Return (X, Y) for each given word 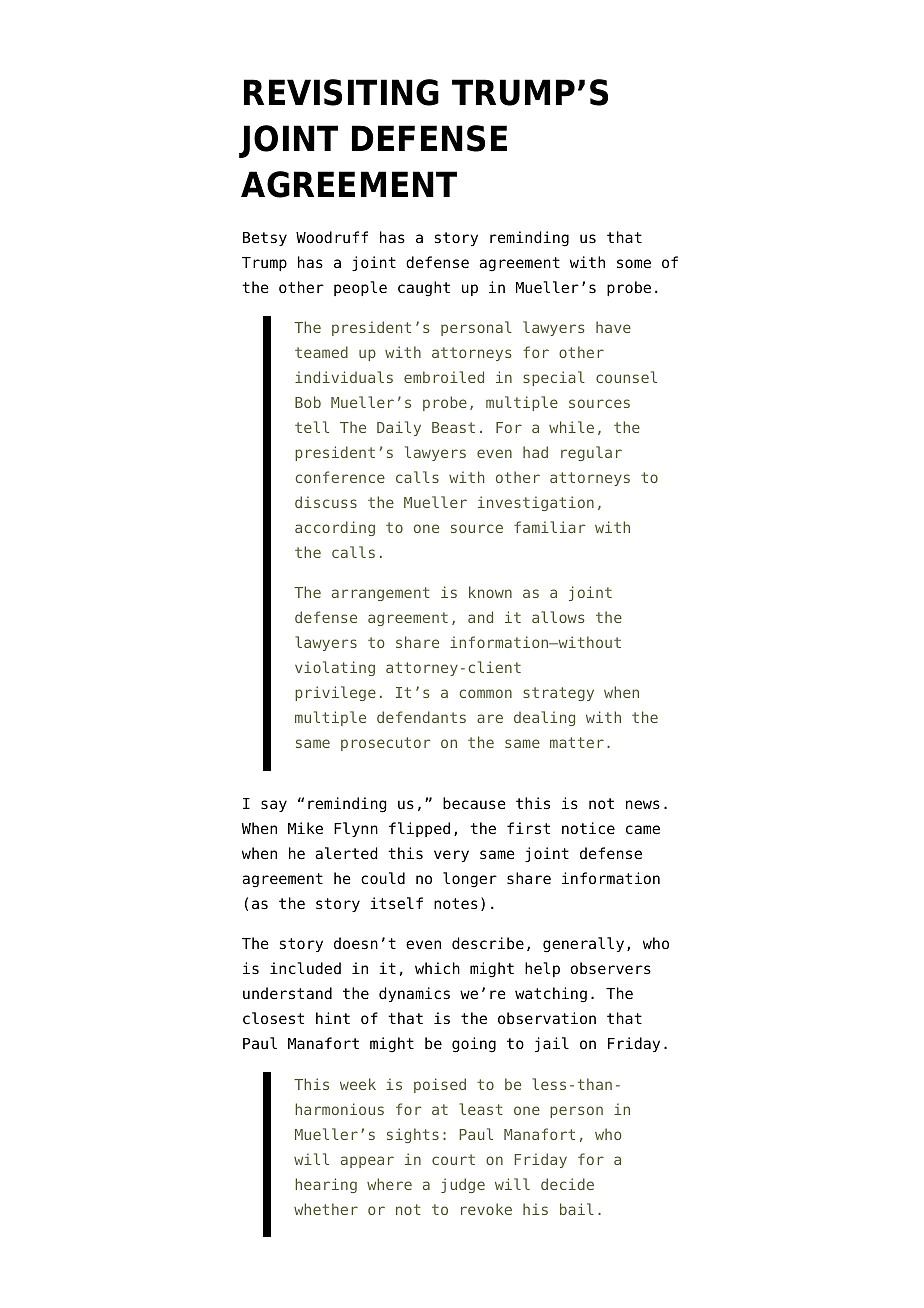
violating (335, 668)
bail (577, 1209)
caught (424, 289)
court (453, 1159)
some (634, 264)
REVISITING (341, 92)
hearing (326, 1185)
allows (558, 617)
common (486, 693)
